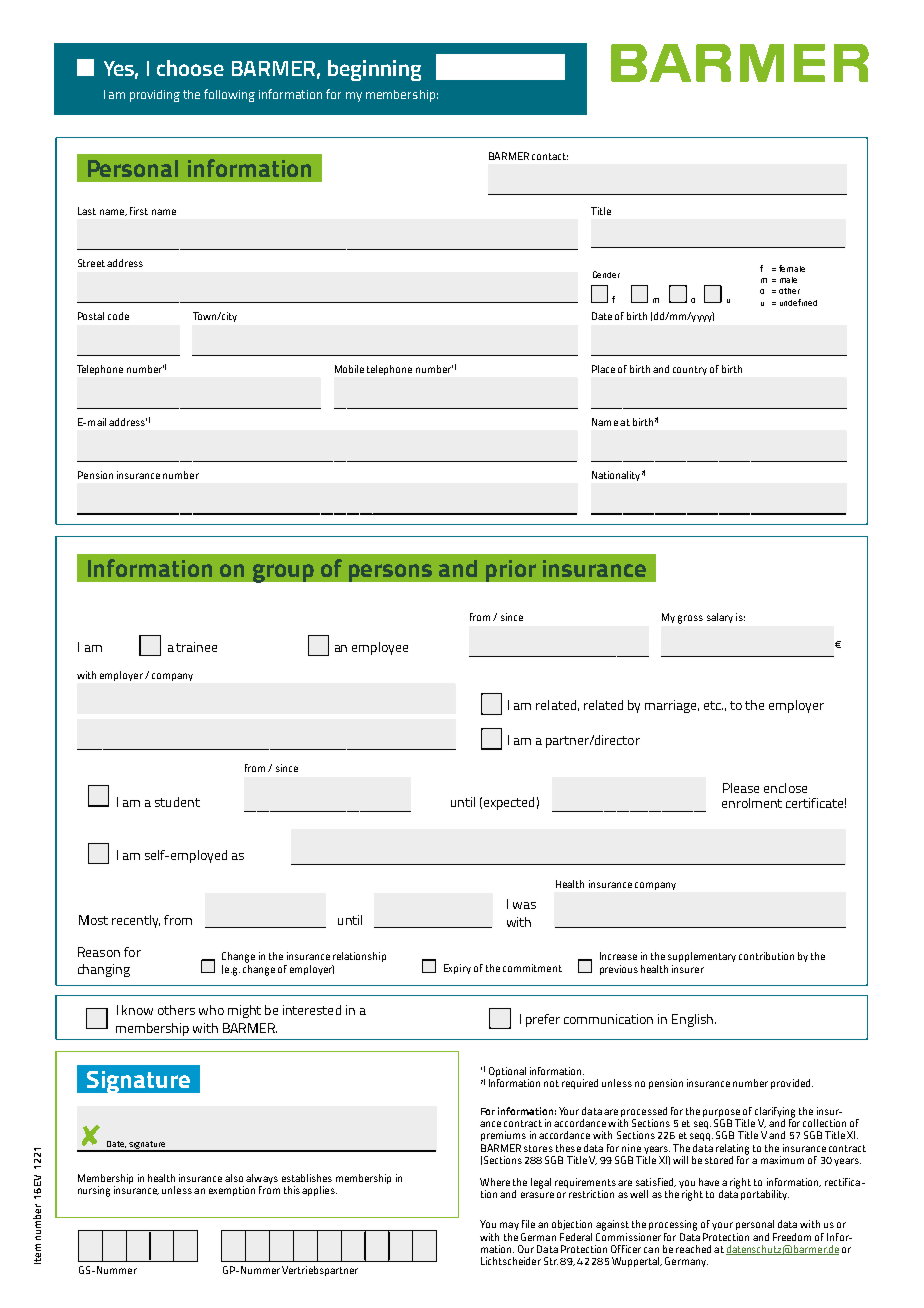 This screenshot has width=924, height=1308. Describe the element at coordinates (380, 648) in the screenshot. I see `employee` at that location.
